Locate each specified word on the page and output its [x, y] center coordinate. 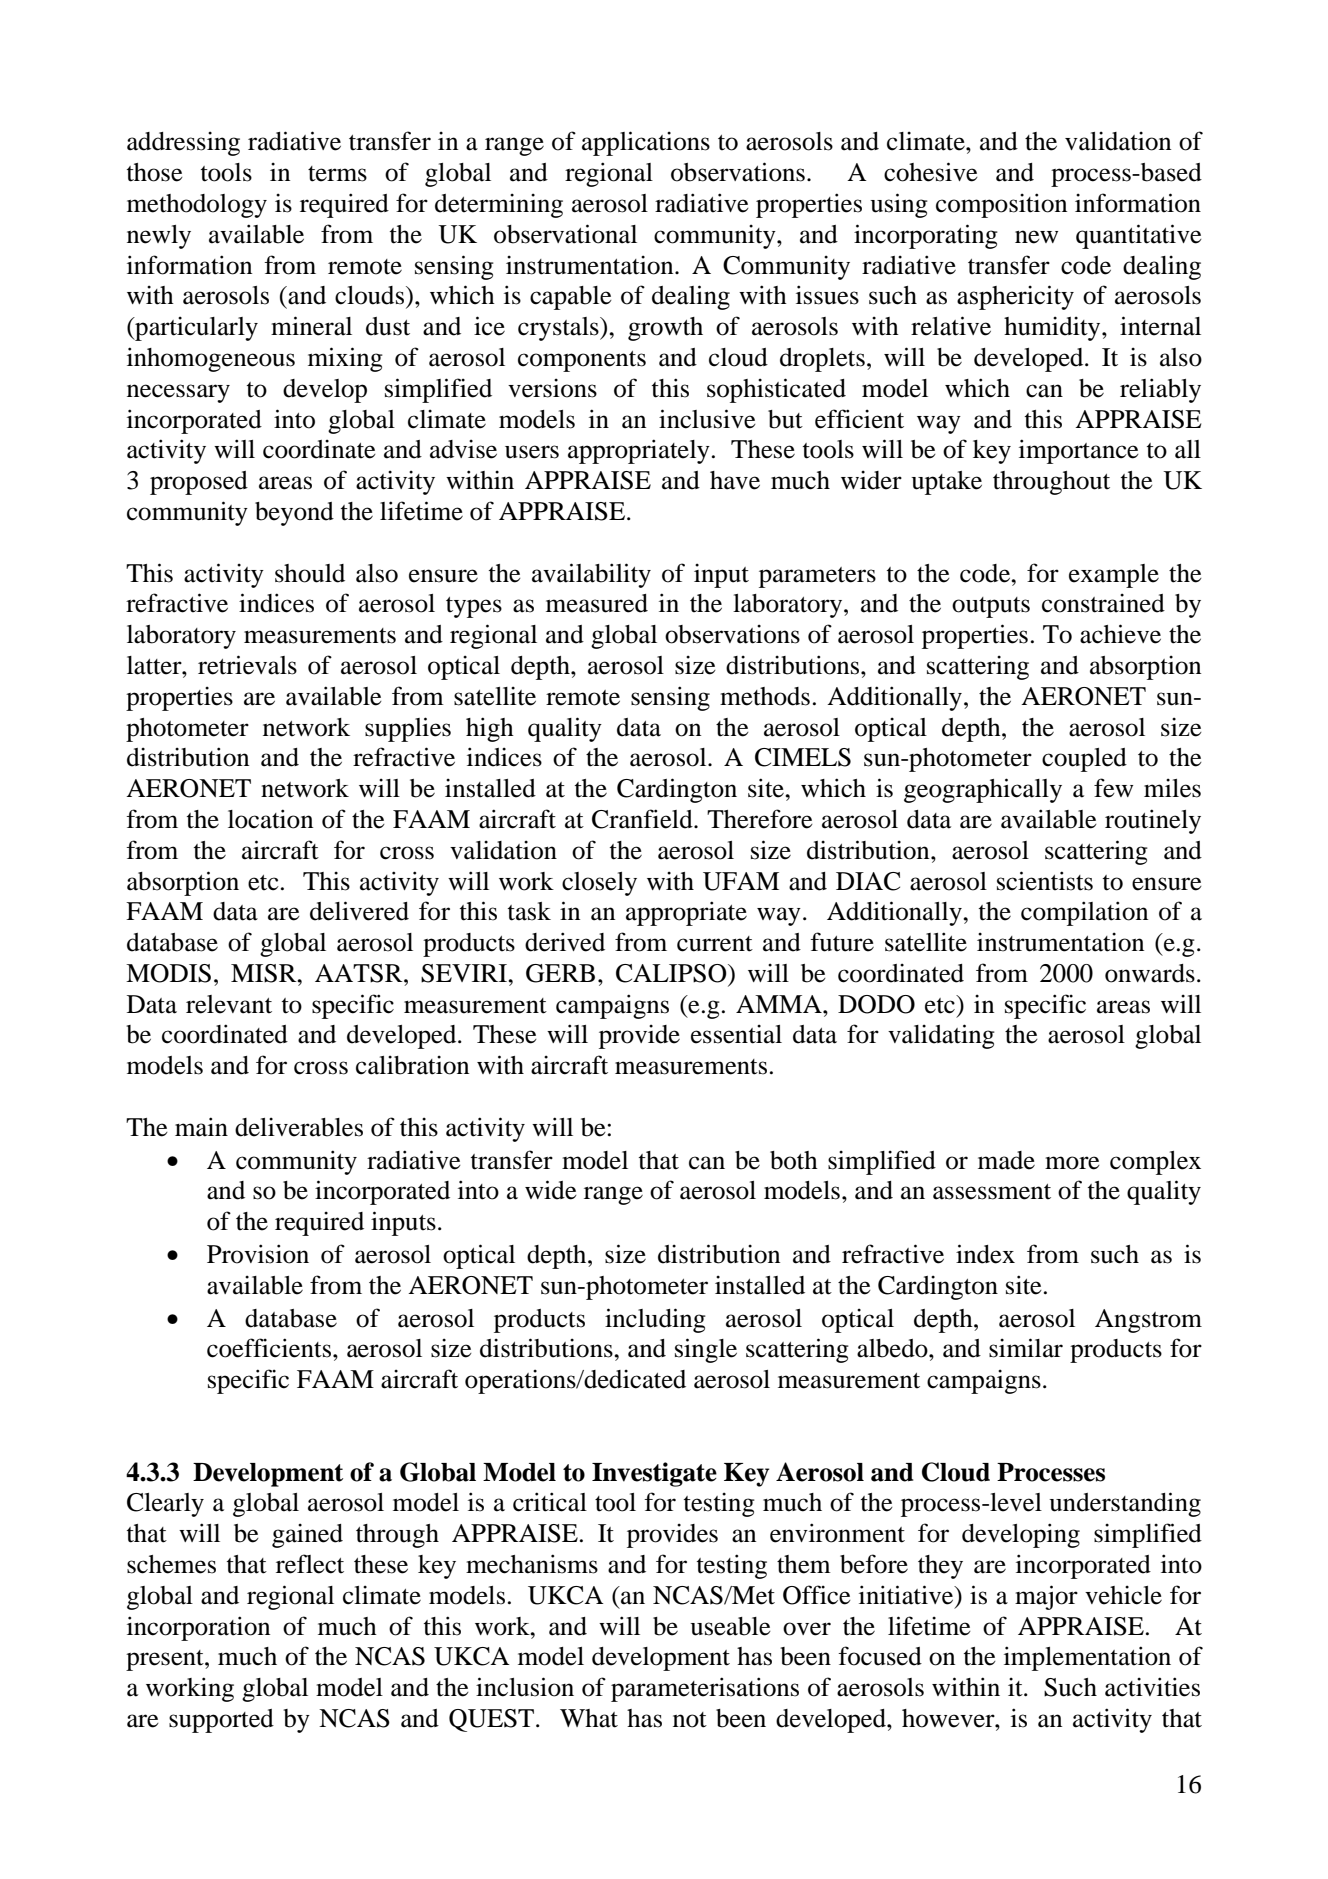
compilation [1084, 913]
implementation [1087, 1658]
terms [337, 174]
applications [646, 143]
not [690, 1720]
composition [1001, 205]
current [715, 944]
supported [221, 1721]
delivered [359, 911]
